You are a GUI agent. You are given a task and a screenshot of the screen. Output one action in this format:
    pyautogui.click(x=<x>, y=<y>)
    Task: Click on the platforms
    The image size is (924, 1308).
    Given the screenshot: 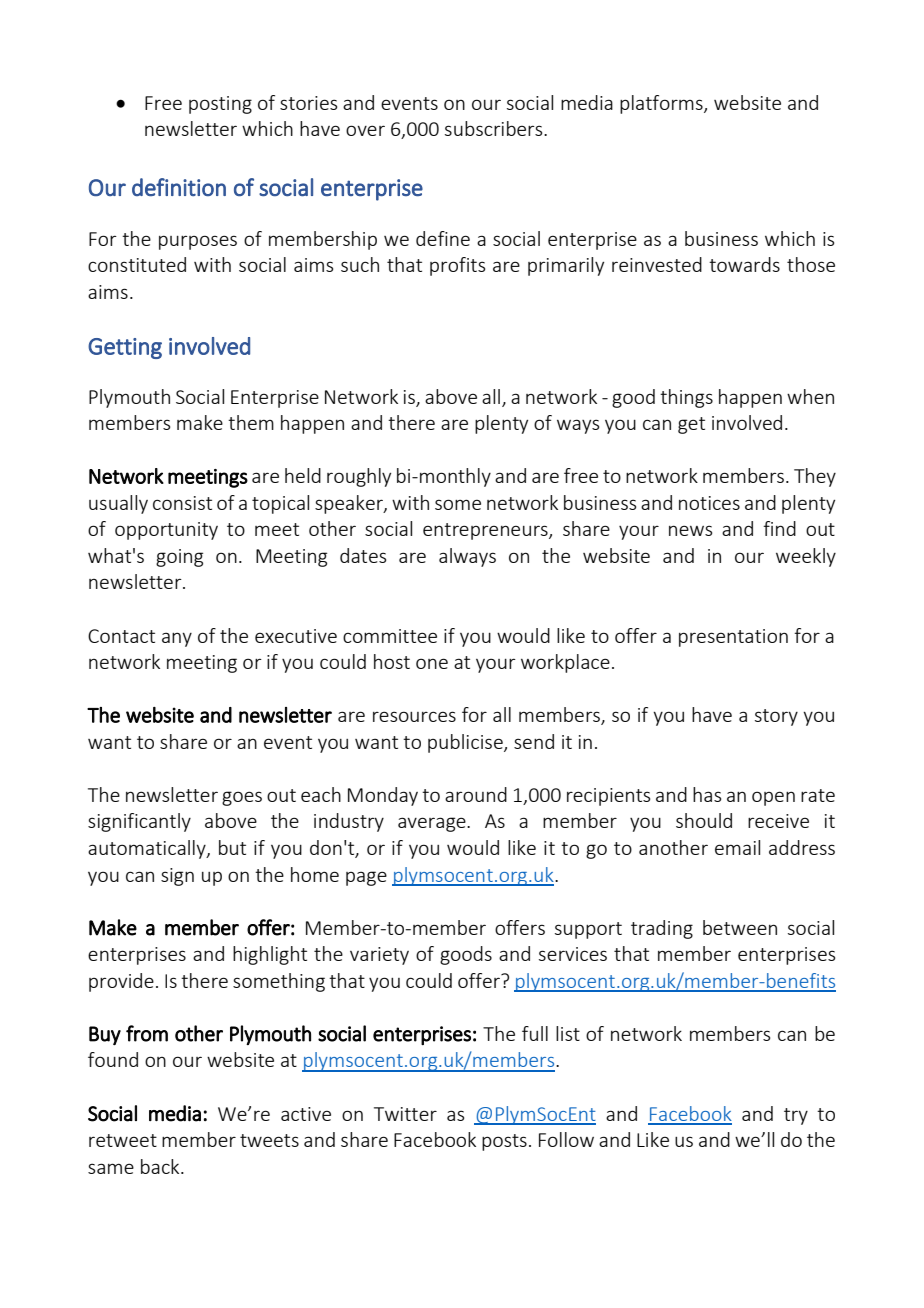 What is the action you would take?
    pyautogui.click(x=662, y=104)
